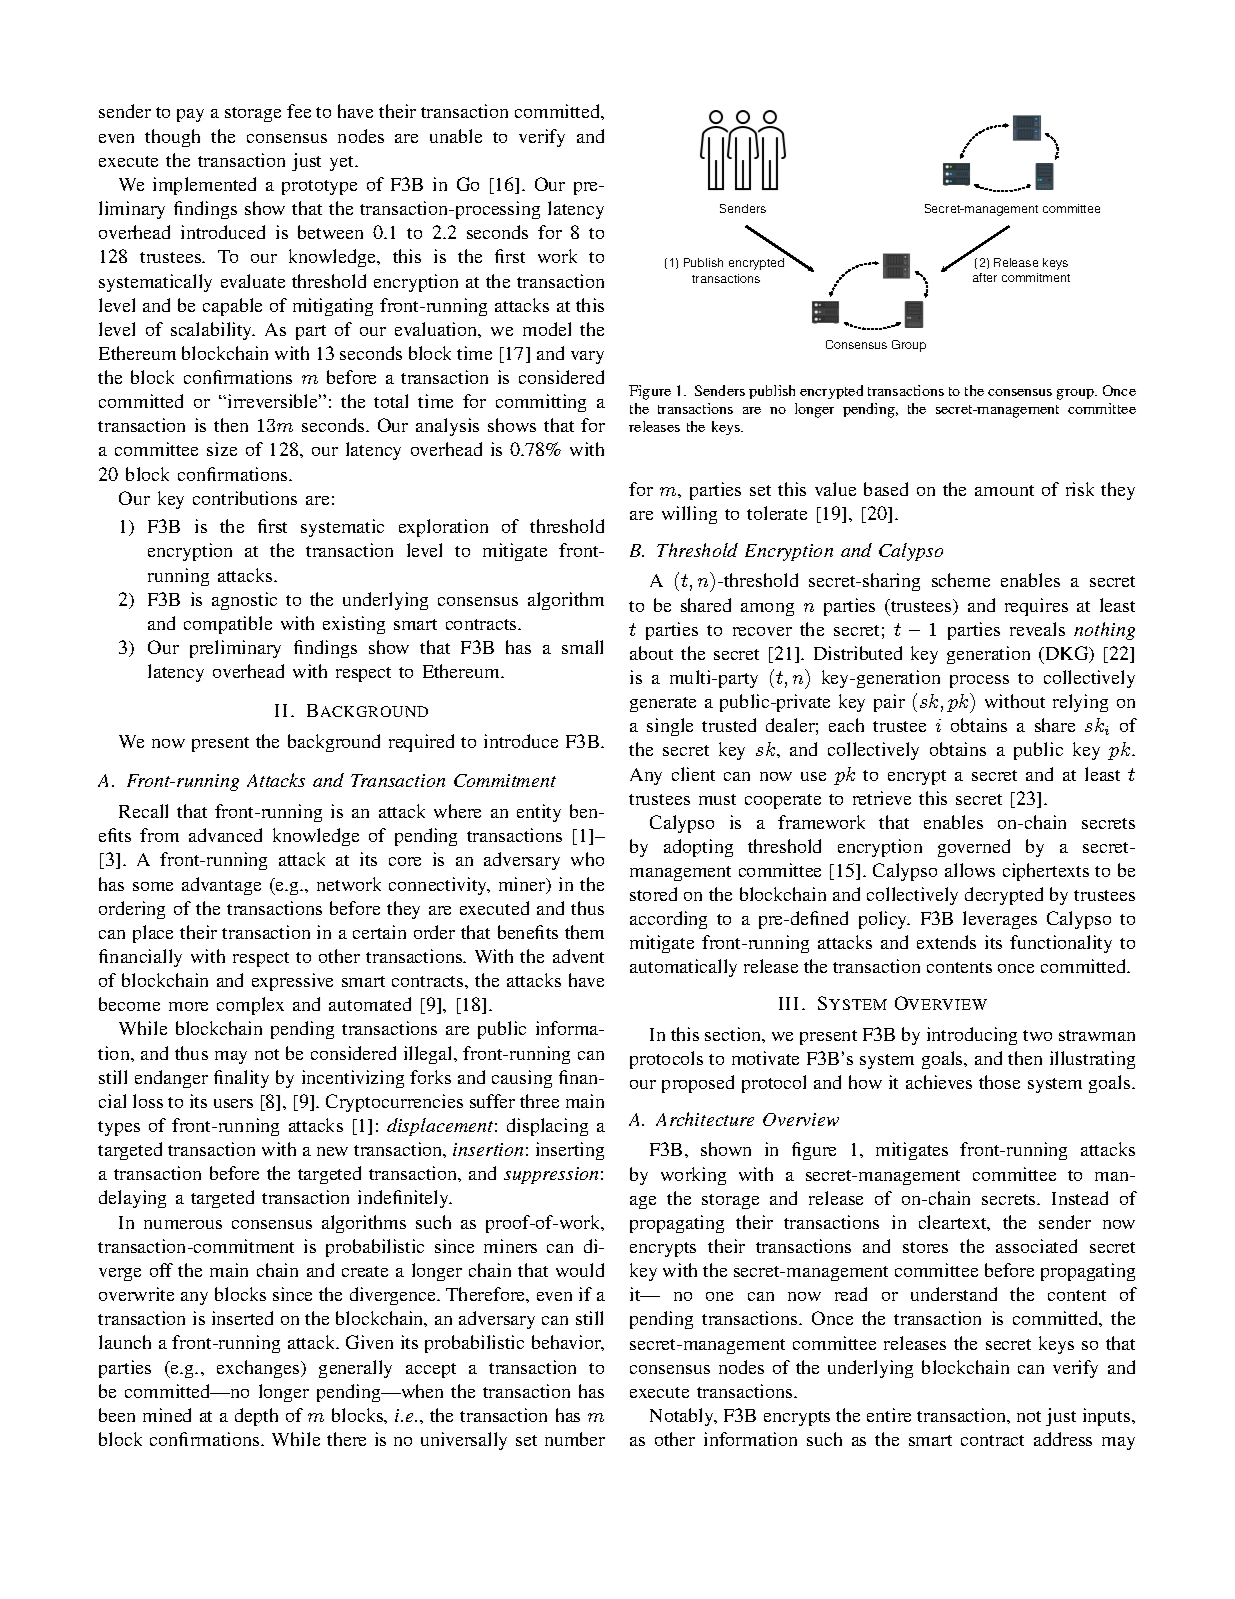  I want to click on unable, so click(456, 136).
